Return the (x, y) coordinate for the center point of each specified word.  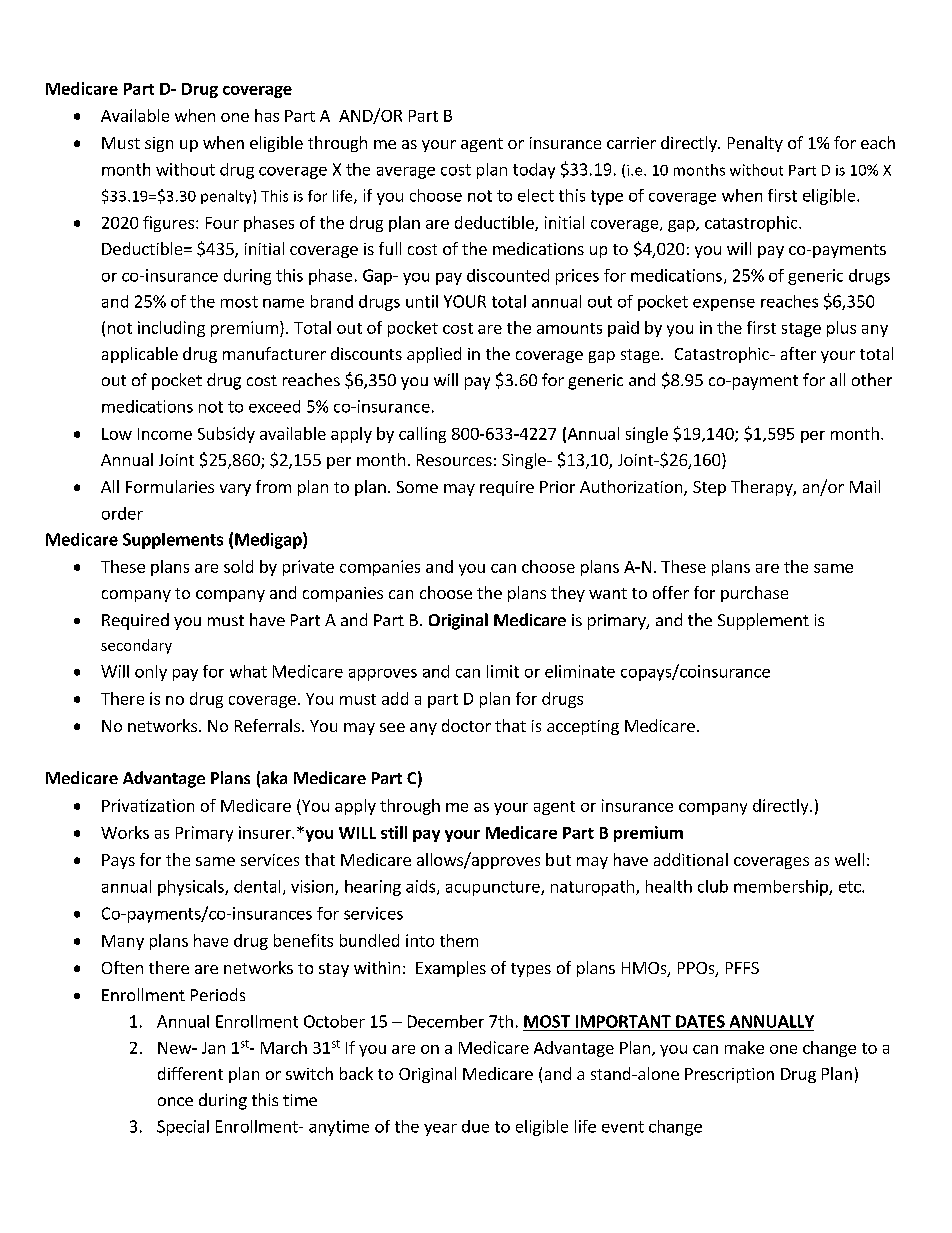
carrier (631, 143)
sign (159, 144)
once (175, 1101)
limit (503, 671)
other (872, 379)
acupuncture (494, 888)
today (534, 171)
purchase (754, 594)
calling (422, 435)
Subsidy (226, 435)
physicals (192, 888)
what (248, 671)
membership (782, 888)
